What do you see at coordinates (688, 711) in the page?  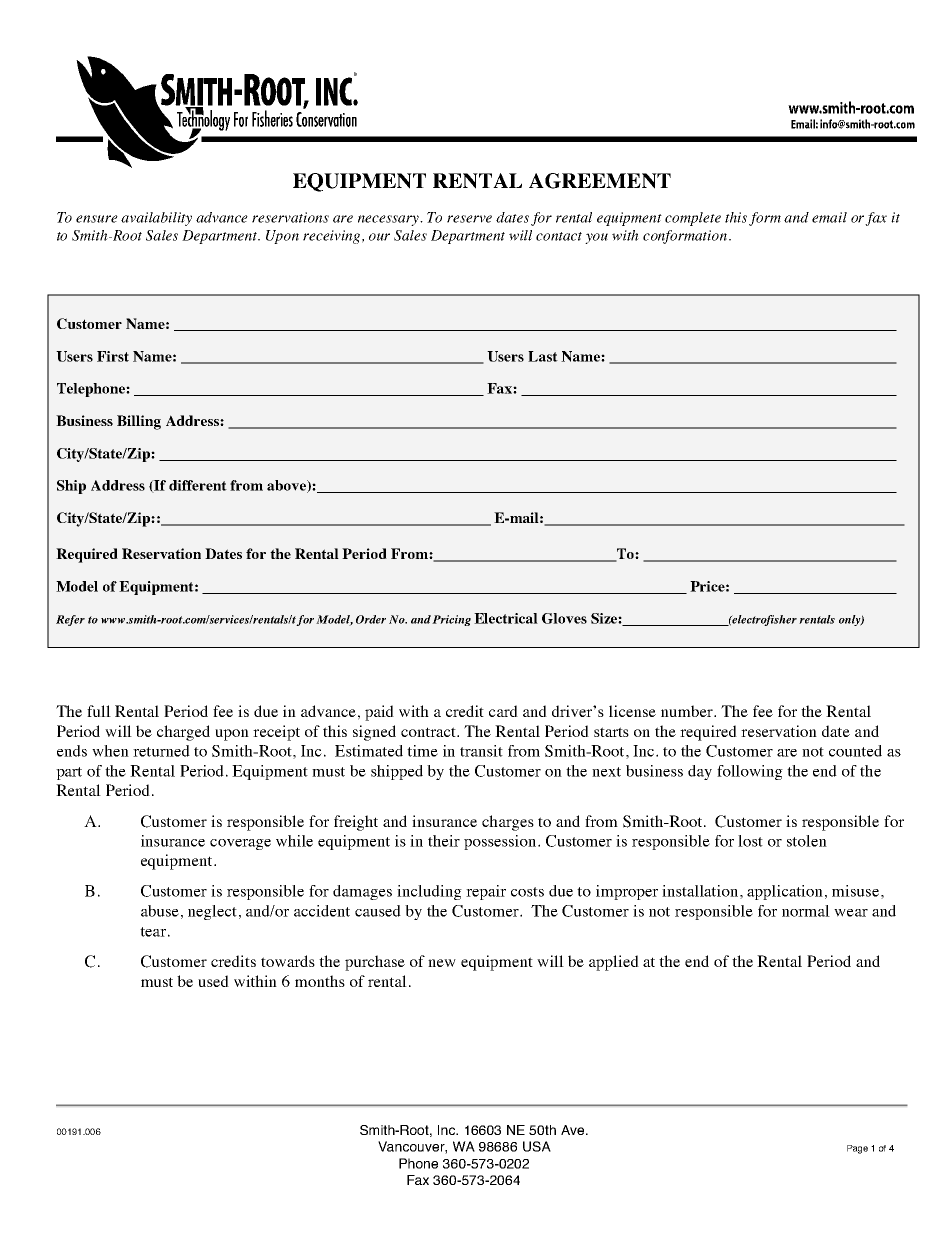 I see `number` at bounding box center [688, 711].
